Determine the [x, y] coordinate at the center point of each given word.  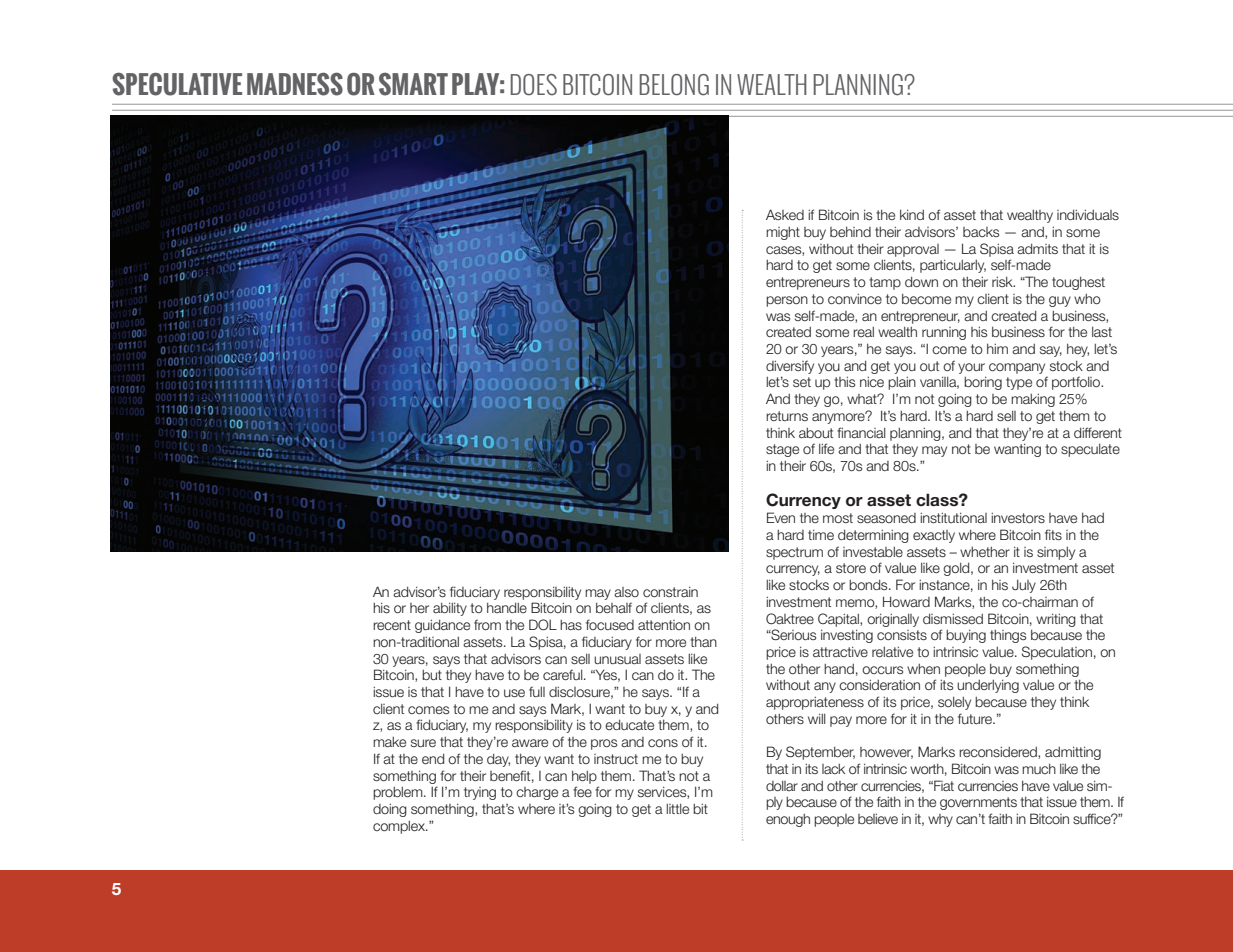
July [1024, 586]
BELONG [674, 85]
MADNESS [295, 84]
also [626, 592]
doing [390, 810]
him [997, 348]
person [787, 301]
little [677, 809]
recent [392, 625]
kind [912, 215]
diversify [790, 367]
